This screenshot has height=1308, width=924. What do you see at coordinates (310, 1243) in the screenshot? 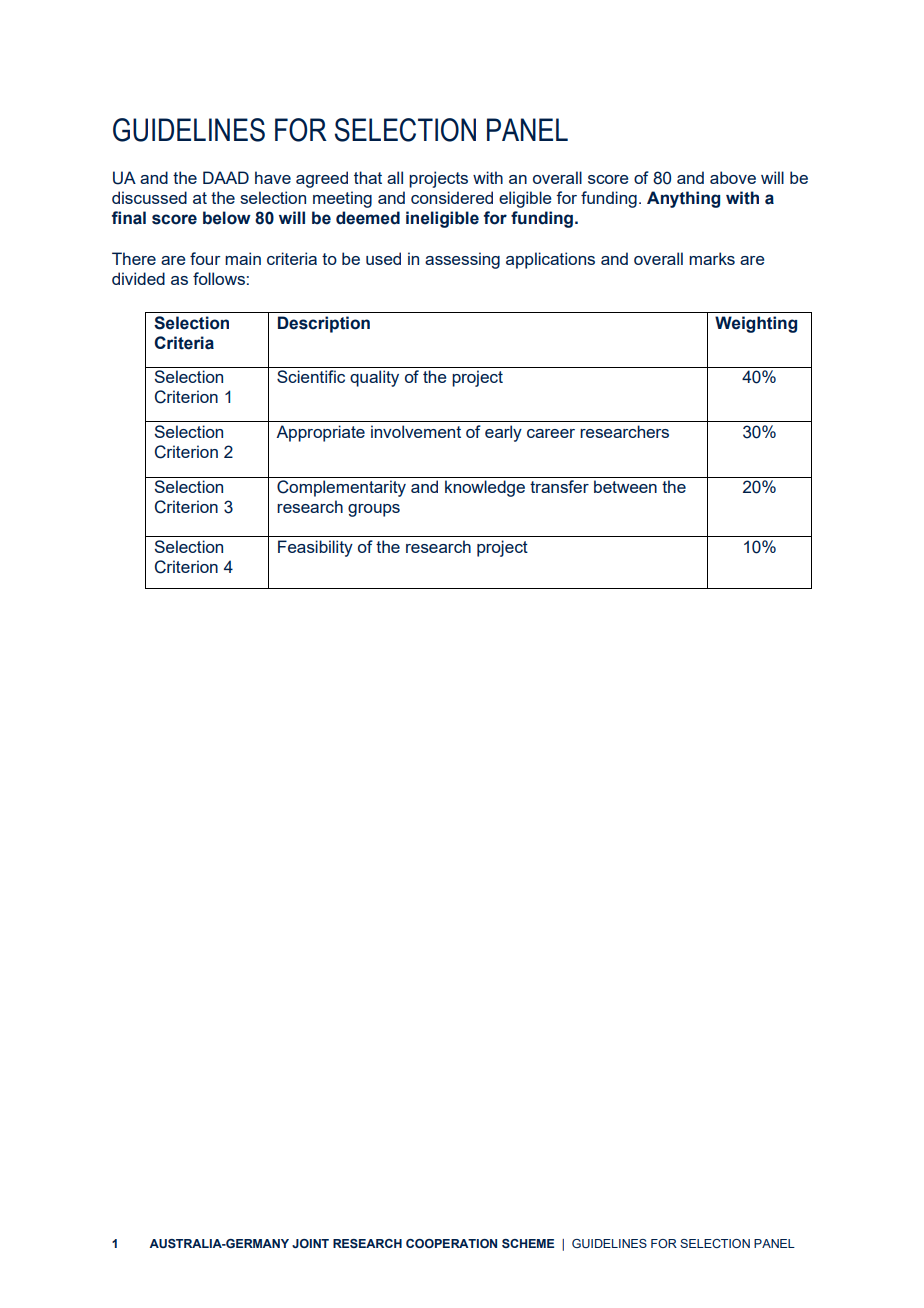
I see `JOINT` at bounding box center [310, 1243].
